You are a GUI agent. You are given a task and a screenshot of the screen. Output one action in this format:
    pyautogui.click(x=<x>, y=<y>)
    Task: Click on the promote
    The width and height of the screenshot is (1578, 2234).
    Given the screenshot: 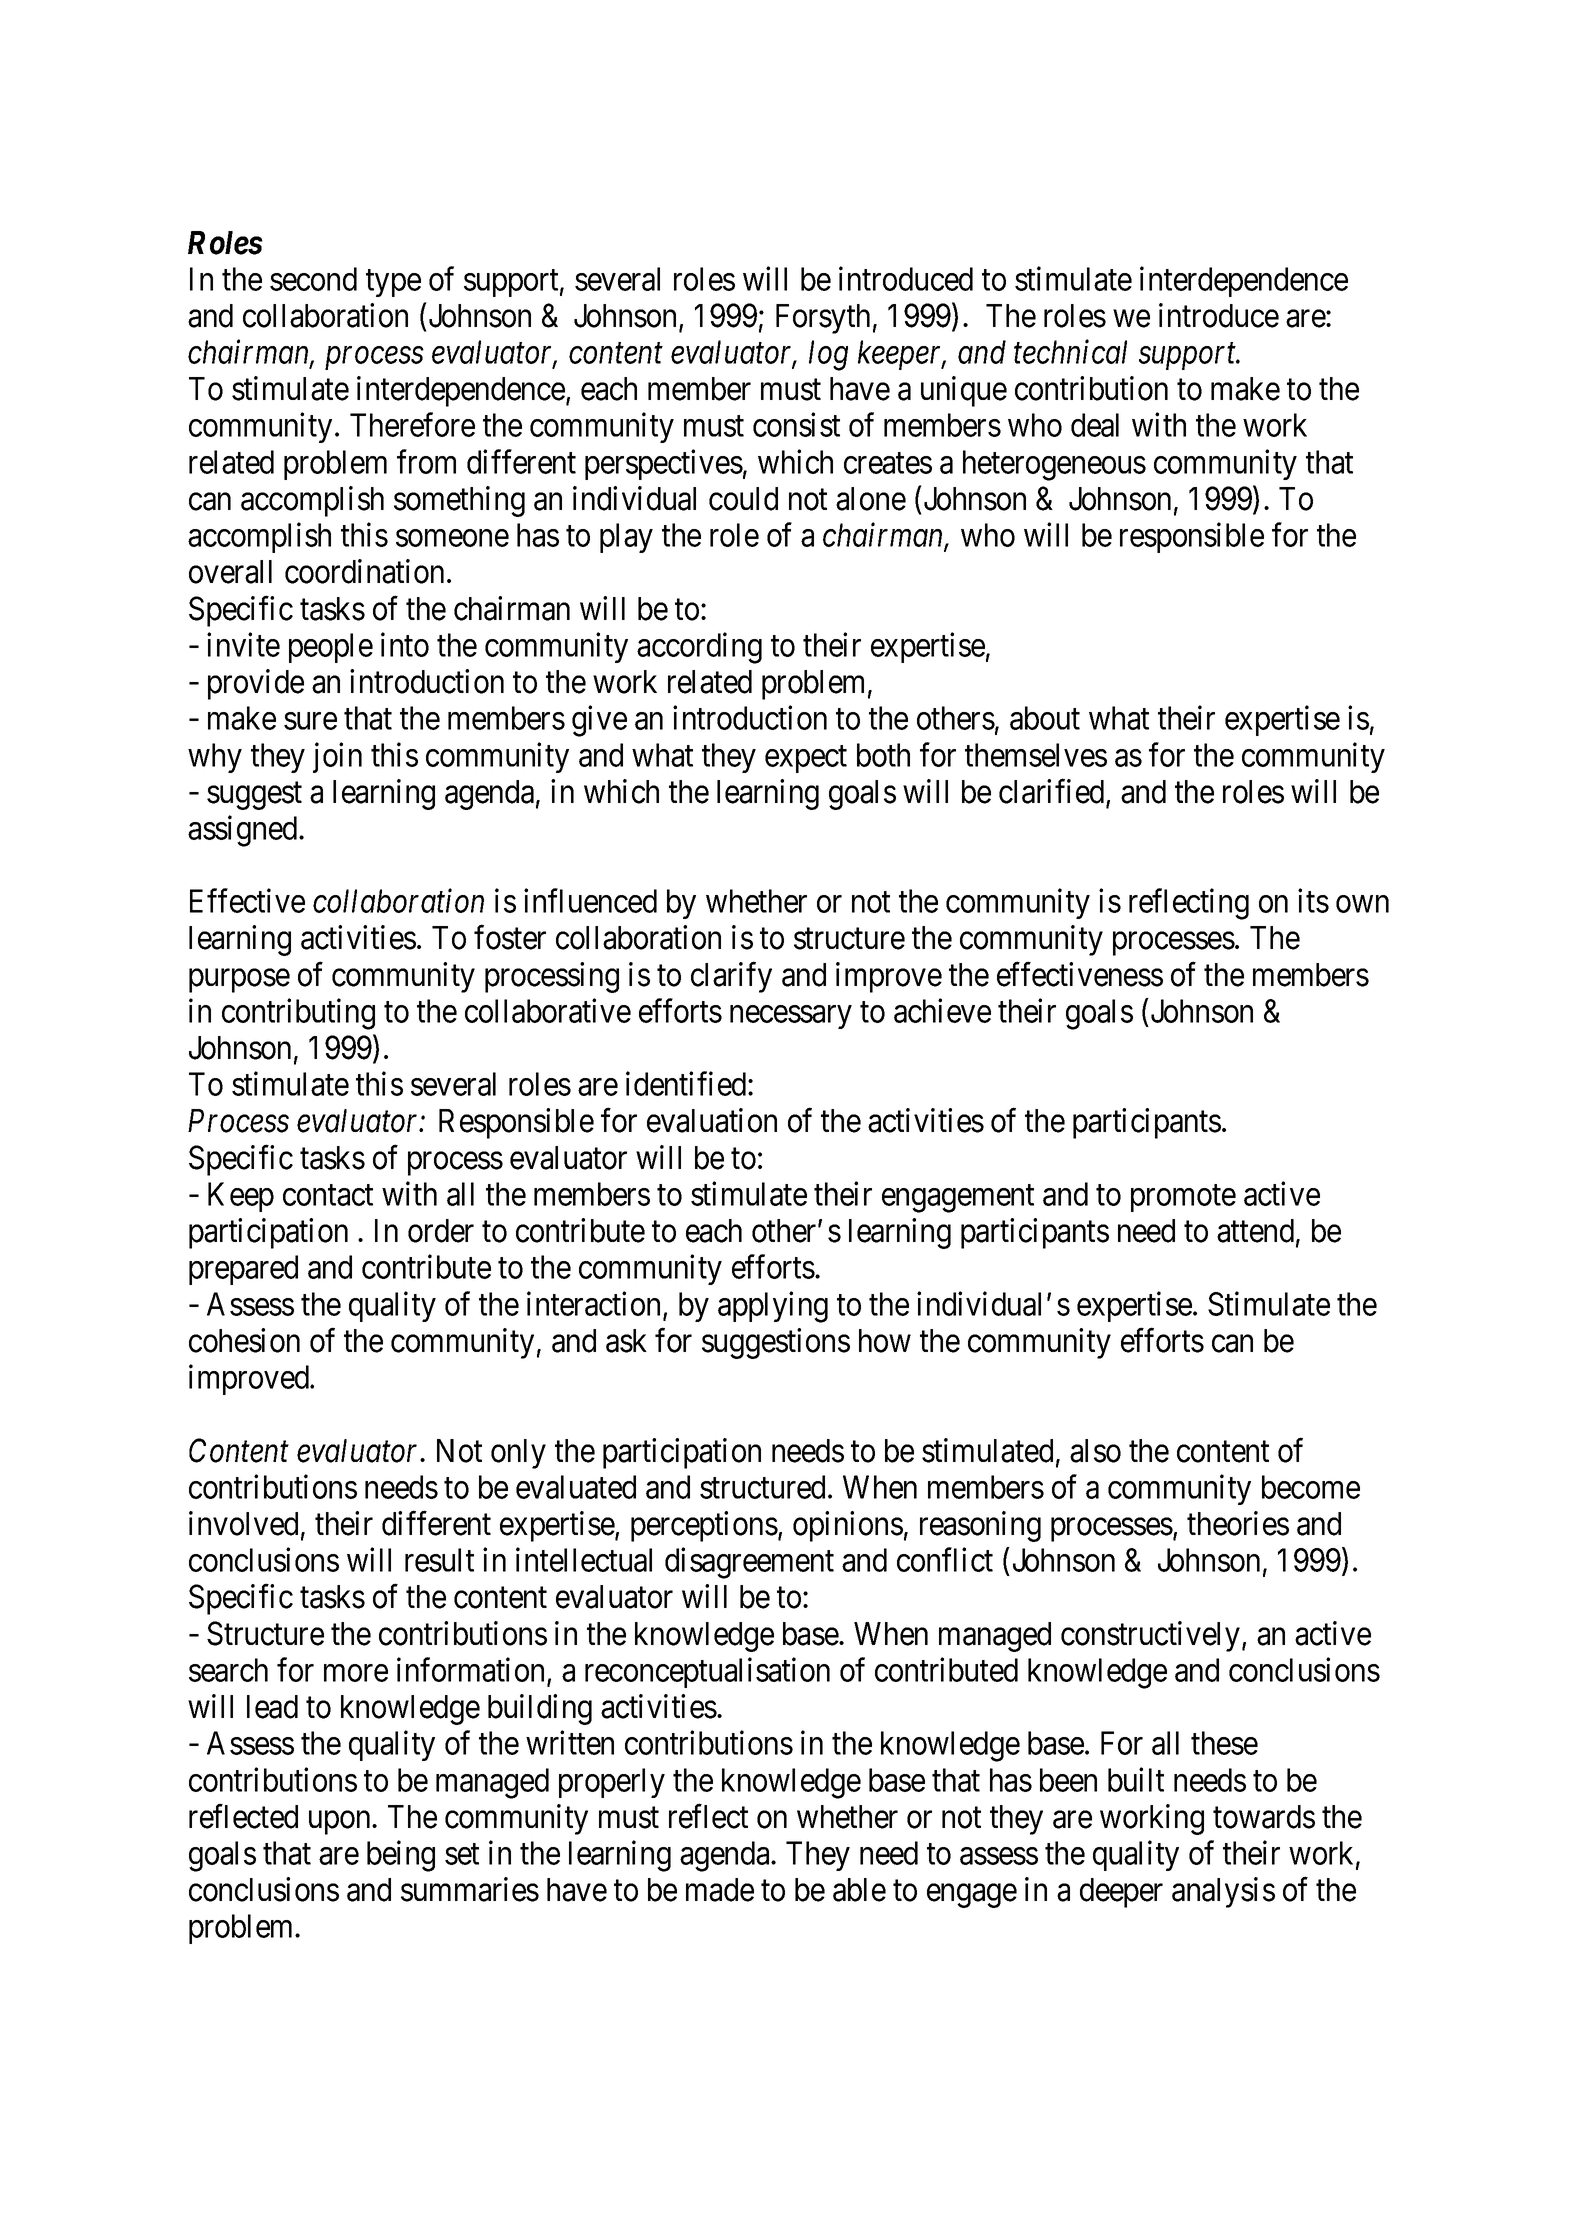 What is the action you would take?
    pyautogui.click(x=1183, y=1198)
